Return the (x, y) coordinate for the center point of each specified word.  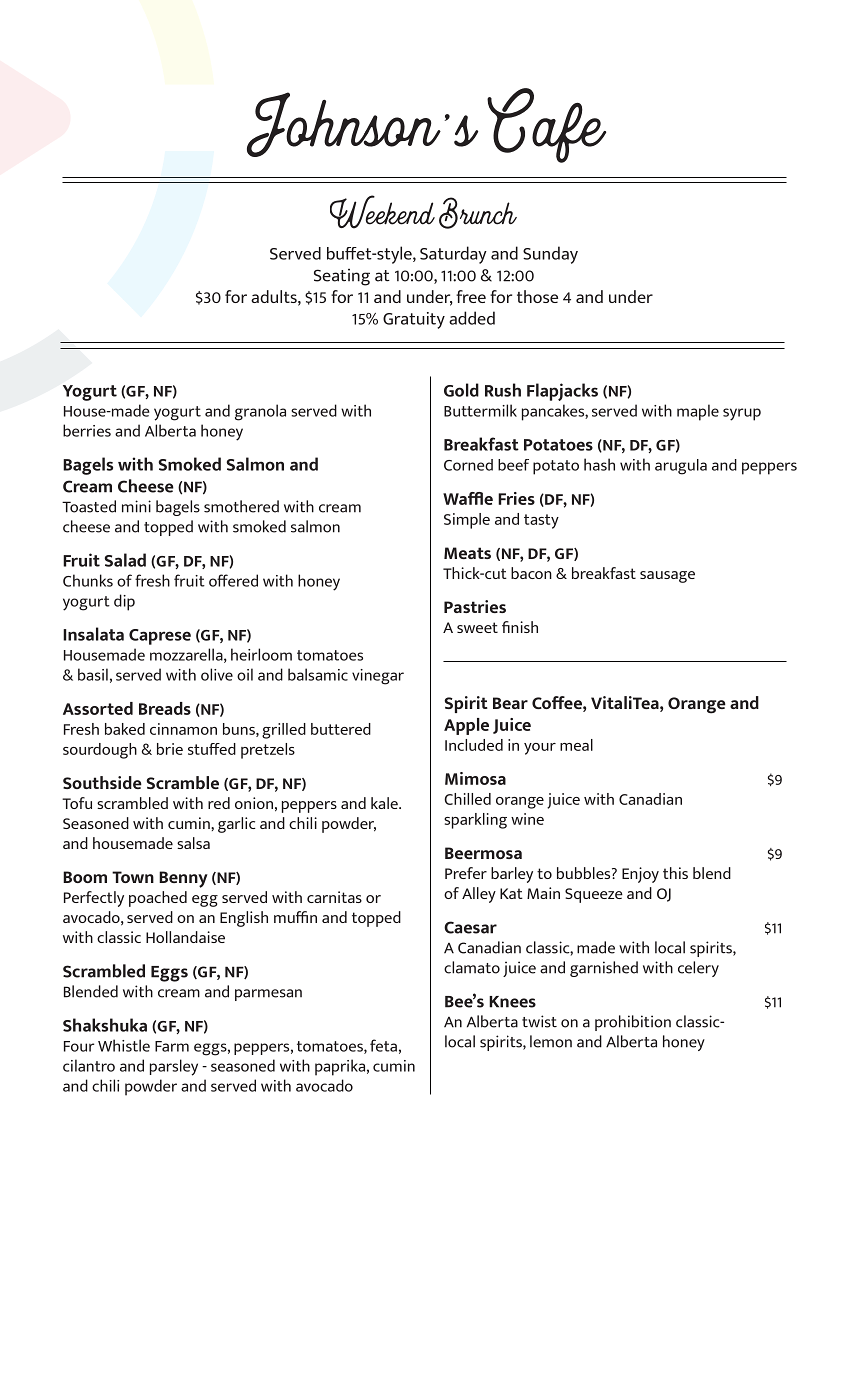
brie (170, 749)
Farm (172, 1046)
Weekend (382, 212)
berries (87, 430)
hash (599, 464)
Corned (468, 465)
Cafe (546, 125)
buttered (341, 729)
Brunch (478, 213)
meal (576, 745)
